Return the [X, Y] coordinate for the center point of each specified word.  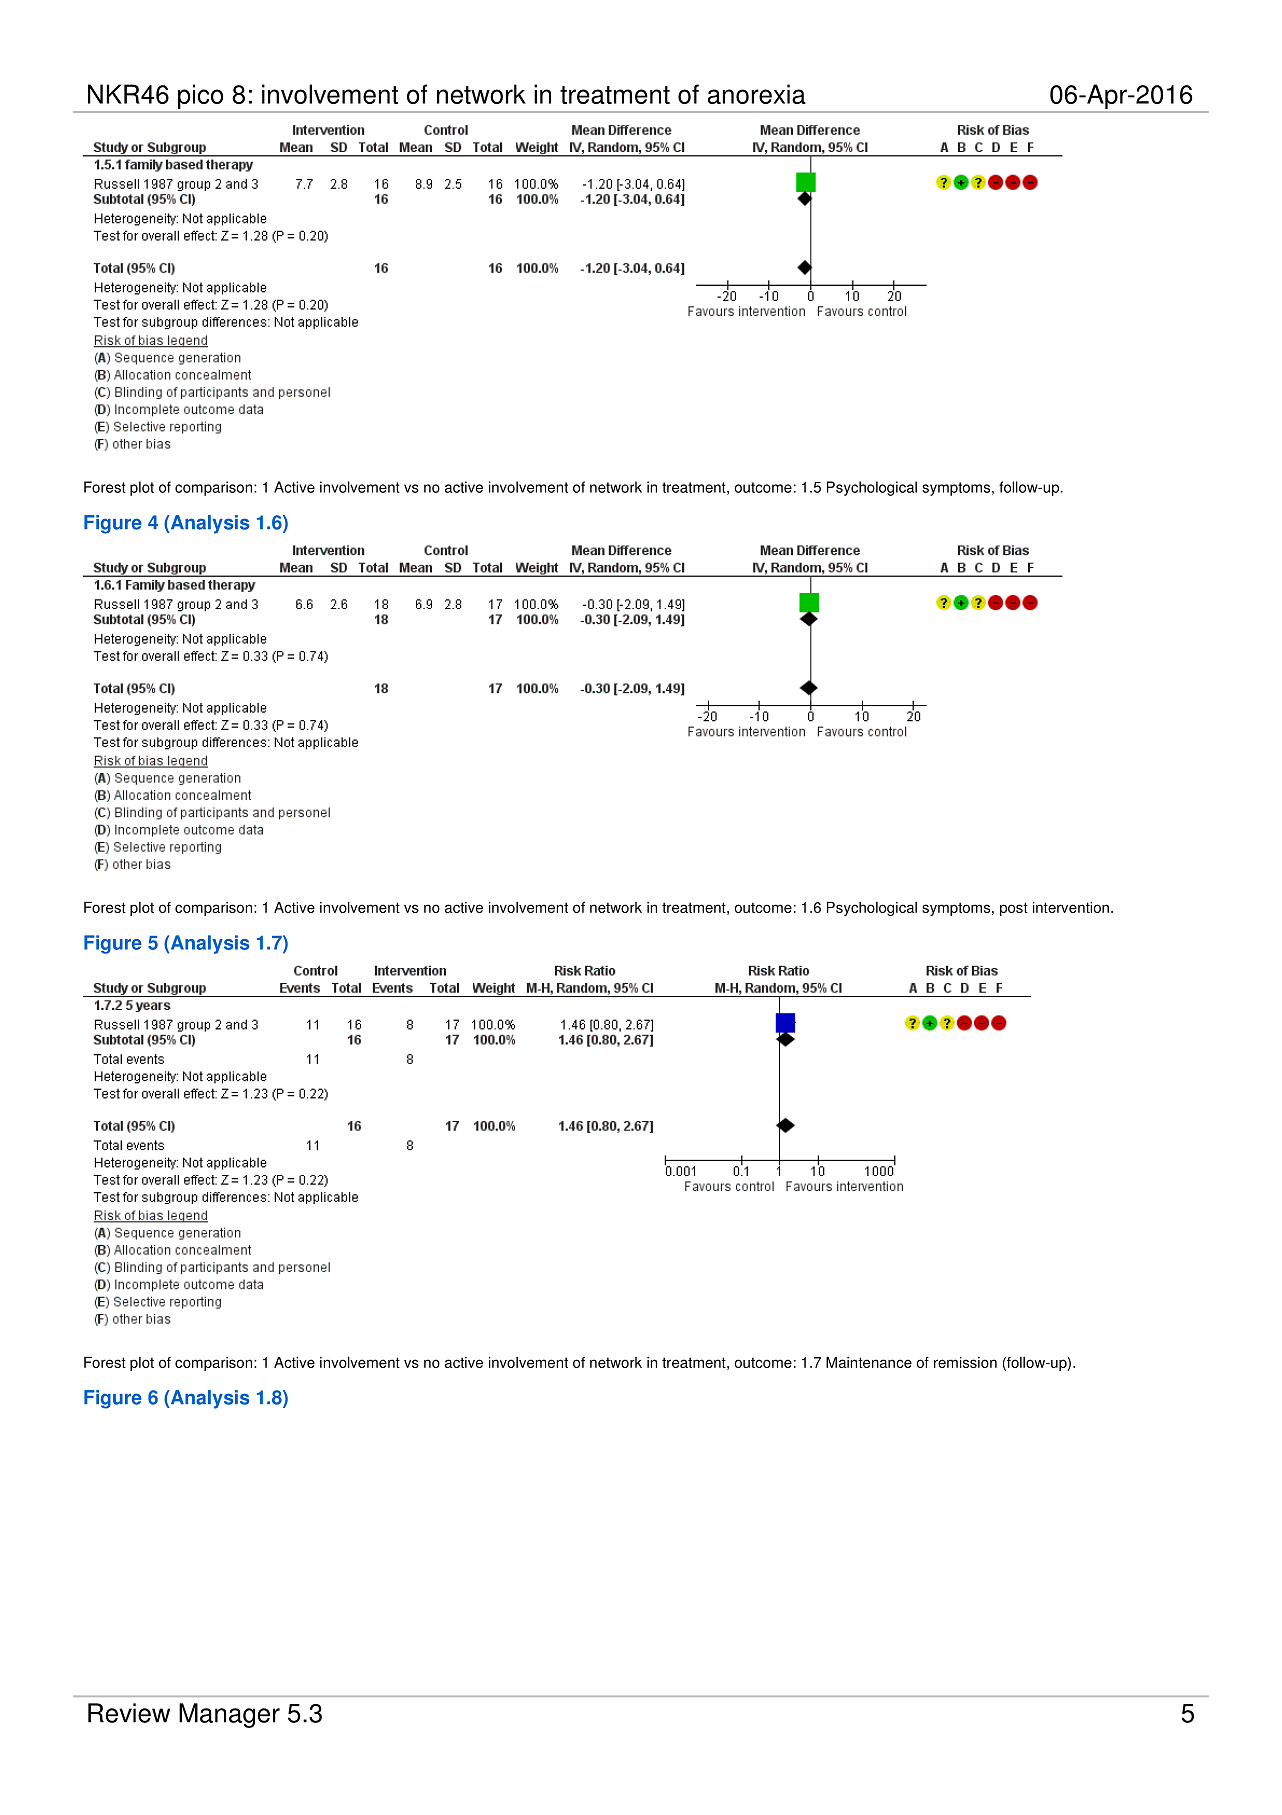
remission [965, 1362]
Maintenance [869, 1362]
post [1014, 909]
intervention [1071, 907]
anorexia [757, 94]
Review [129, 1713]
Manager [229, 1715]
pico [201, 98]
